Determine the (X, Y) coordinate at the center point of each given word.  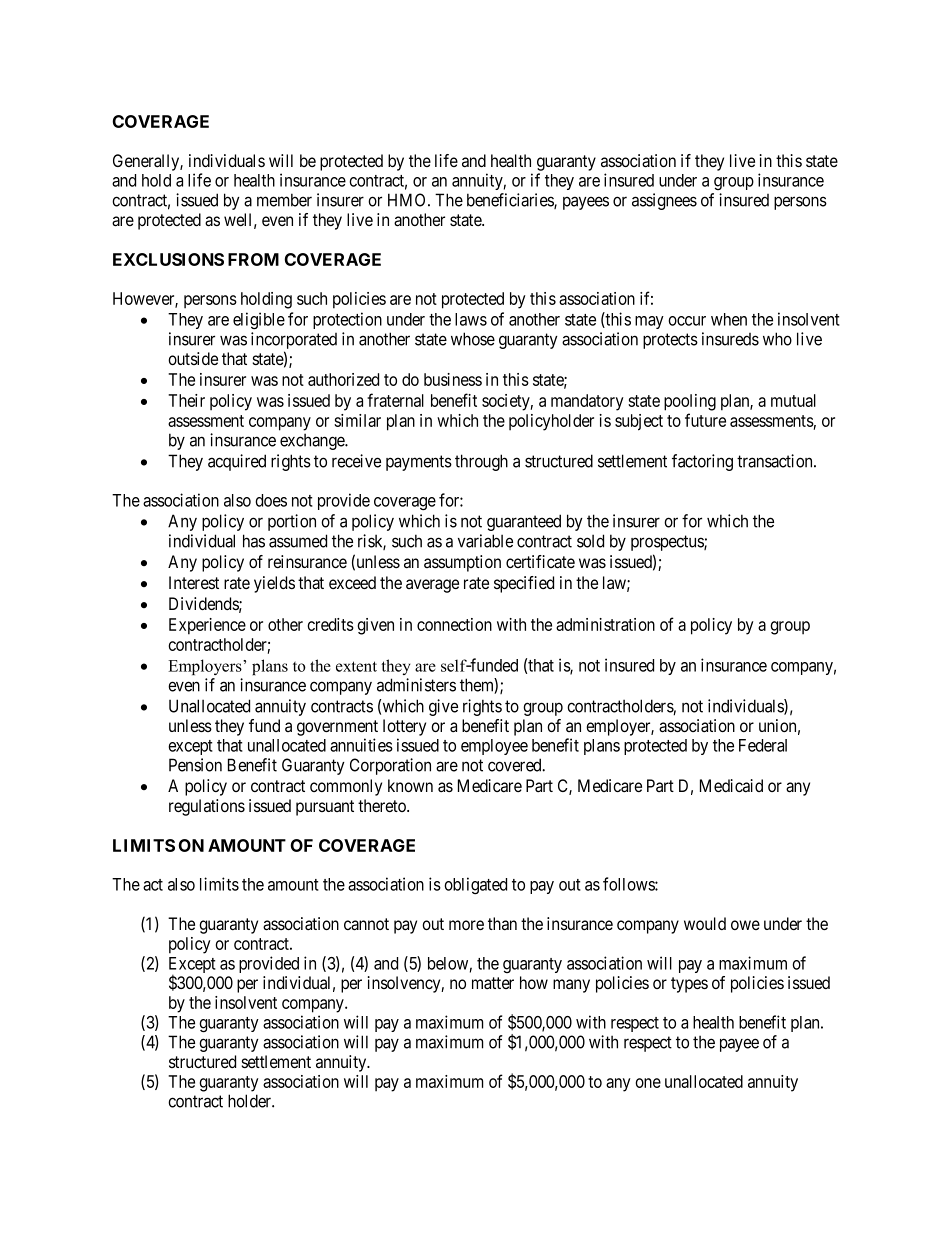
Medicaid (731, 786)
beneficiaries (511, 201)
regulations (207, 807)
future (705, 420)
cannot (366, 924)
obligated (475, 886)
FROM (253, 259)
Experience (207, 626)
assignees (664, 201)
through (481, 462)
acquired (237, 462)
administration (605, 624)
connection (454, 624)
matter (493, 983)
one (648, 1083)
